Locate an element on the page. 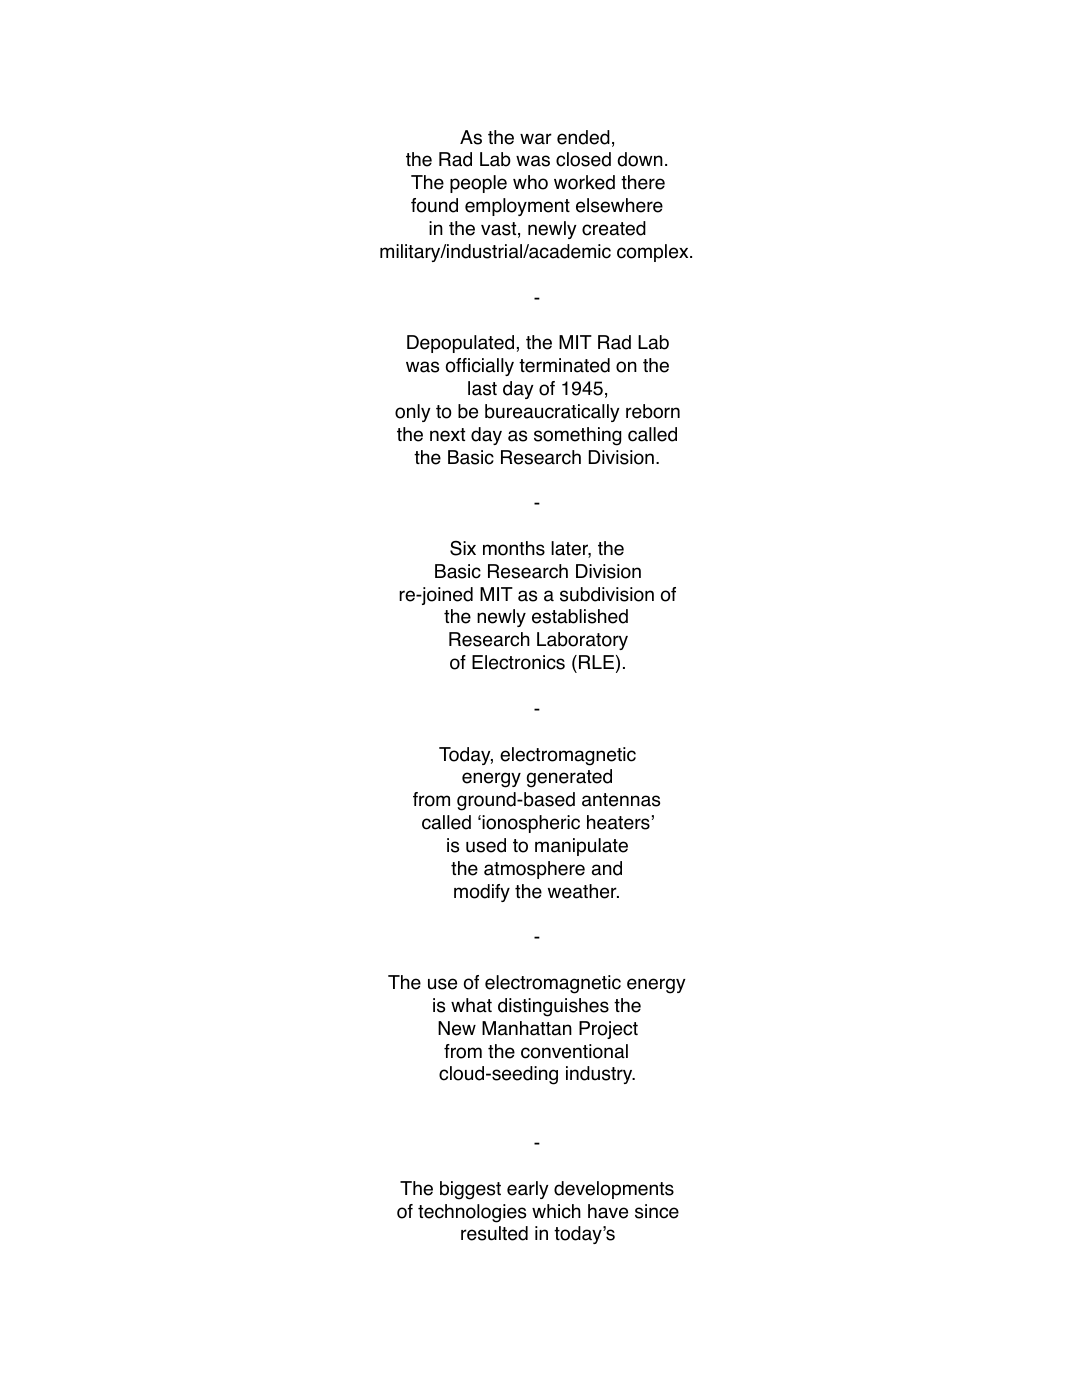 The image size is (1075, 1392). Laboratory is located at coordinates (582, 641).
